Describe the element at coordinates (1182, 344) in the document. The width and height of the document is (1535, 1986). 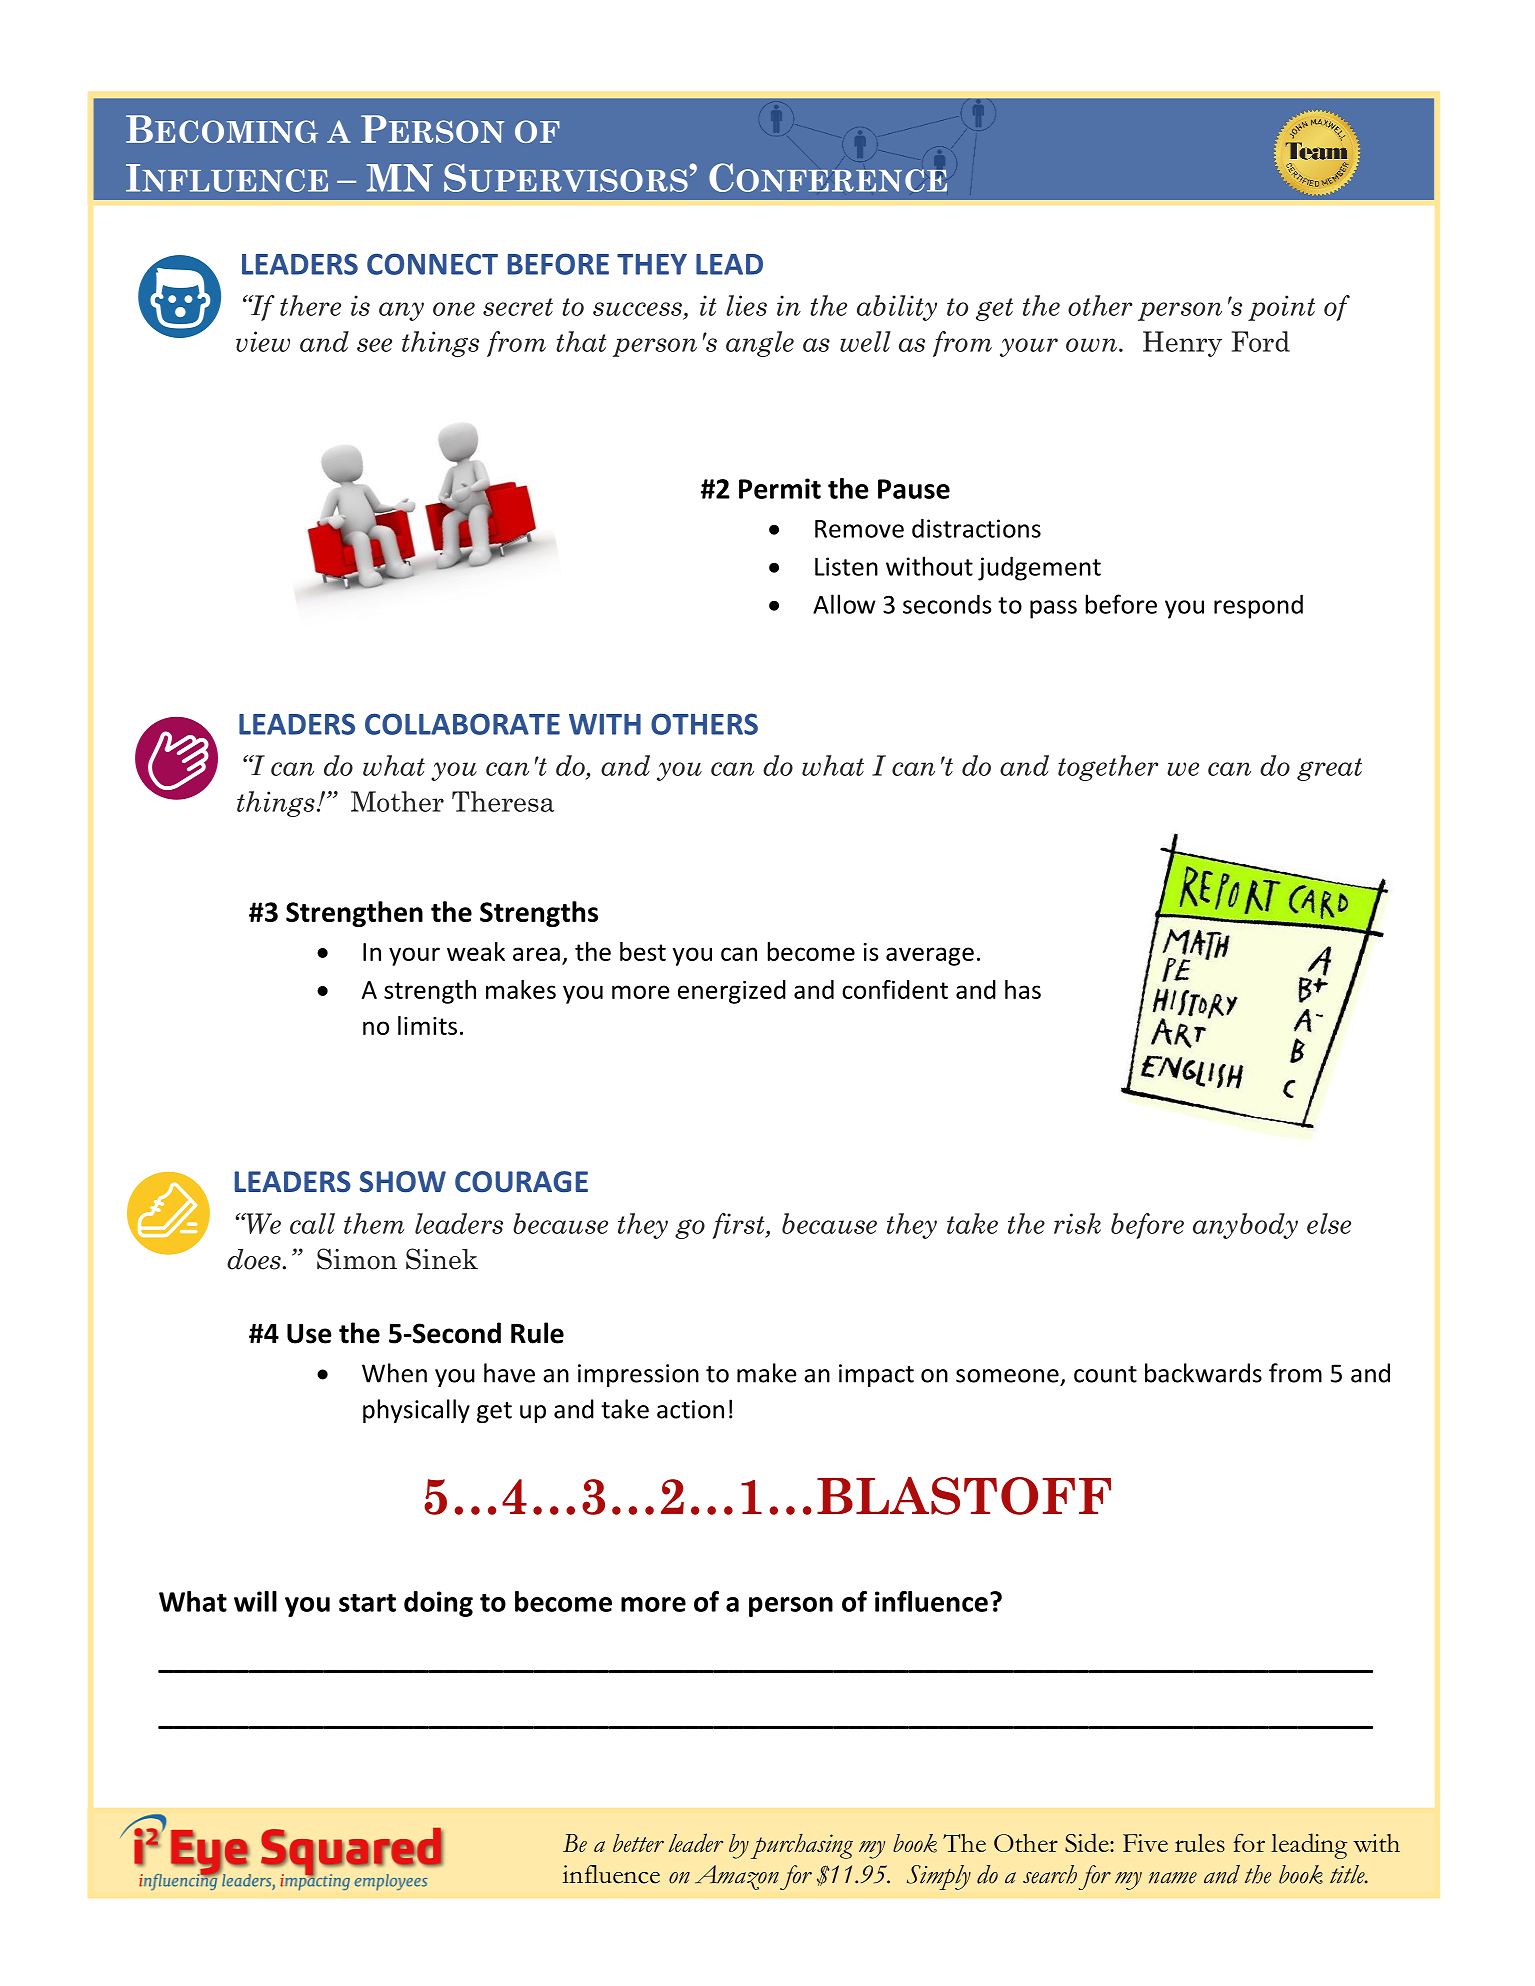
I see `Henry` at that location.
